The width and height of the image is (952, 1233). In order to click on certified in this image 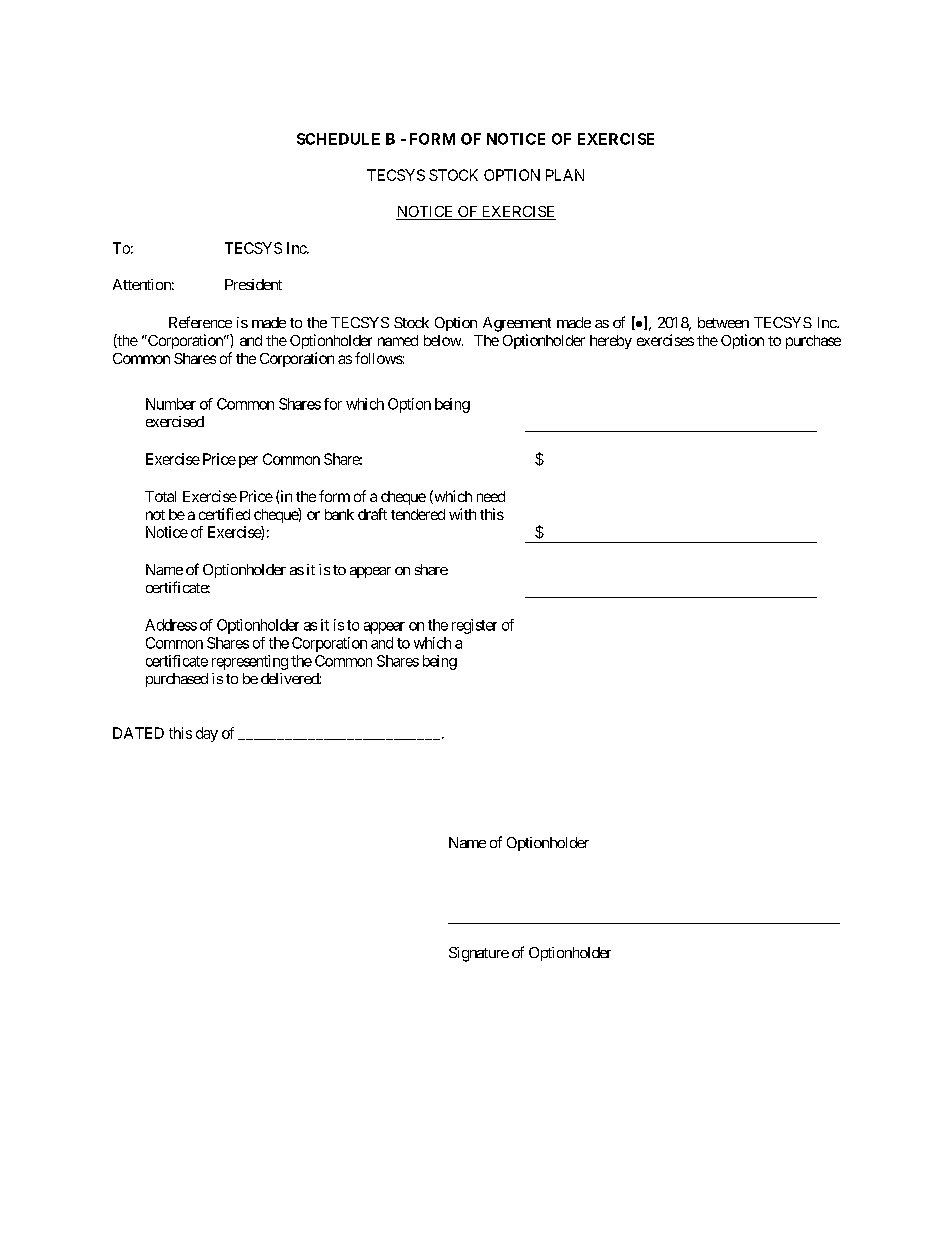, I will do `click(224, 514)`.
